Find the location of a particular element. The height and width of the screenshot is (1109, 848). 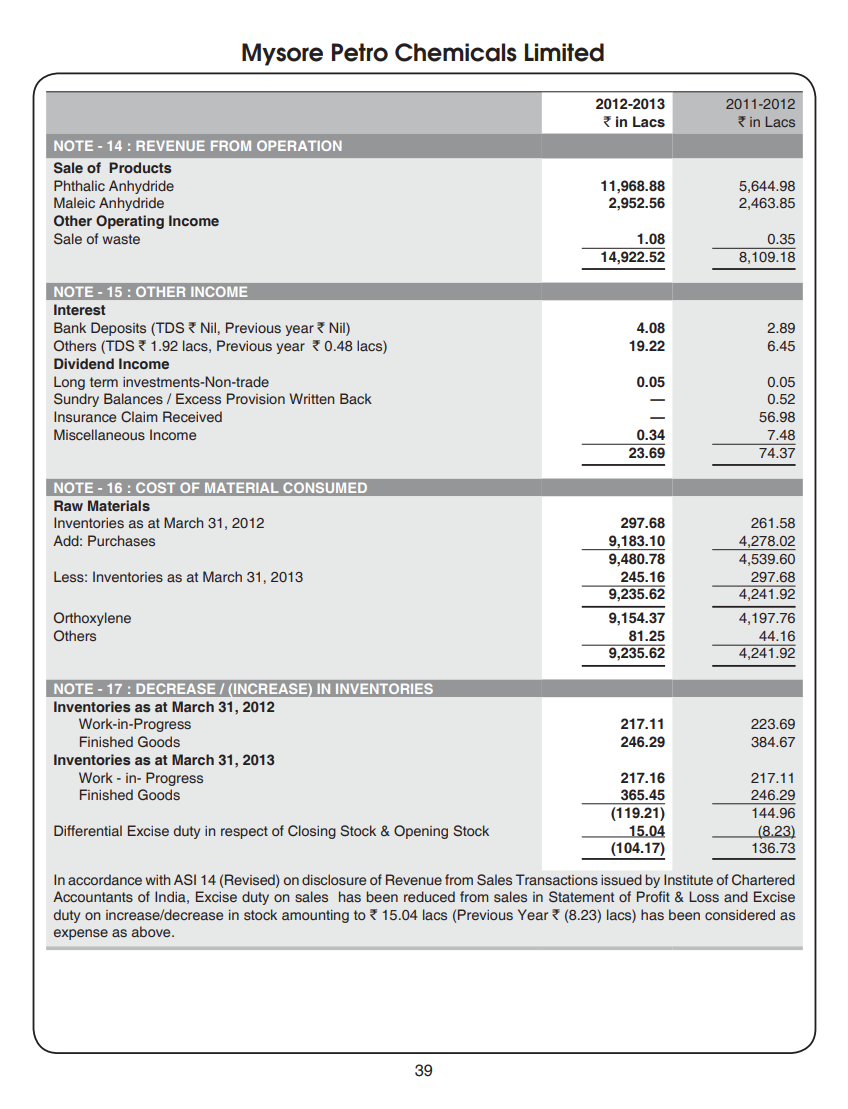

Received is located at coordinates (192, 416).
